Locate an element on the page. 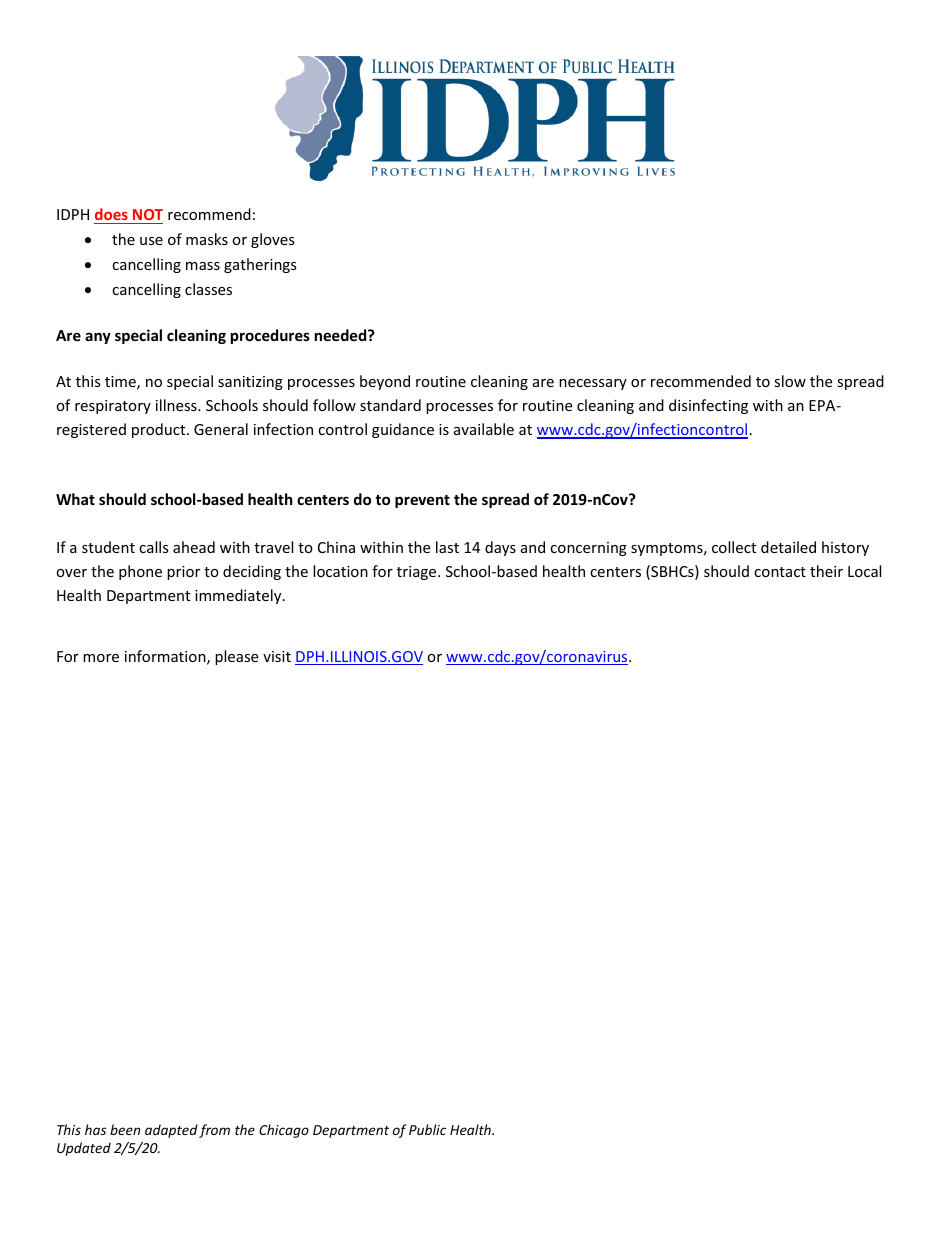 The width and height of the document is (952, 1233). disinfecting is located at coordinates (708, 406).
